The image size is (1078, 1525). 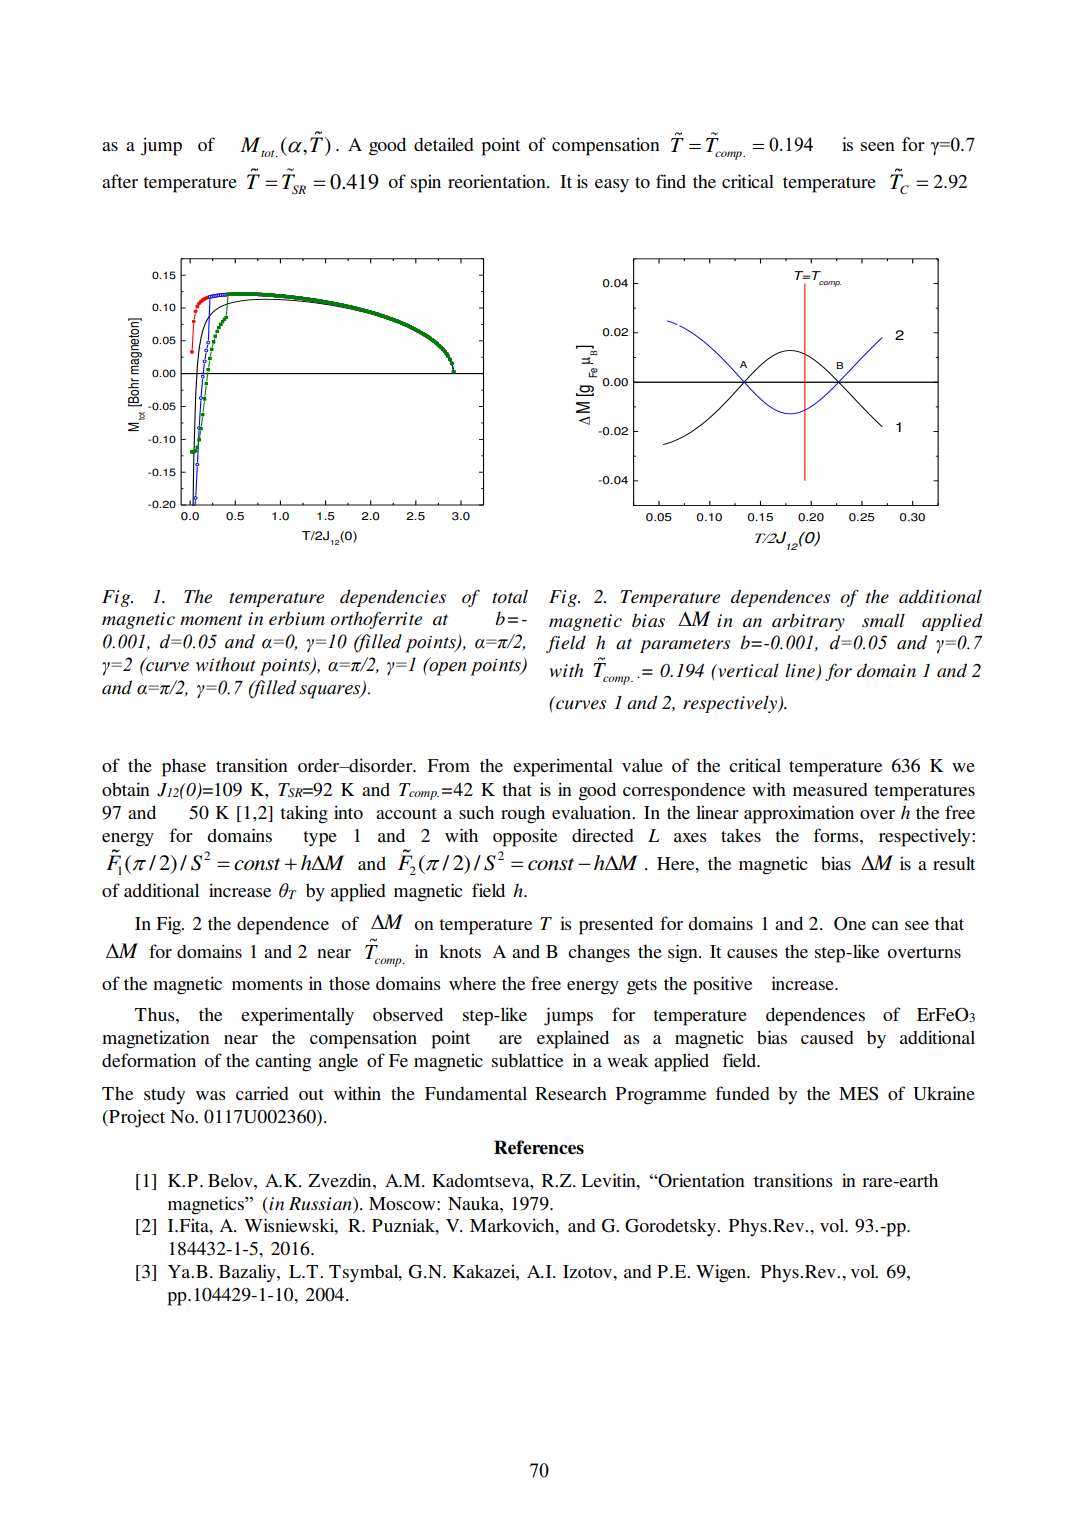 I want to click on seen, so click(x=878, y=146).
